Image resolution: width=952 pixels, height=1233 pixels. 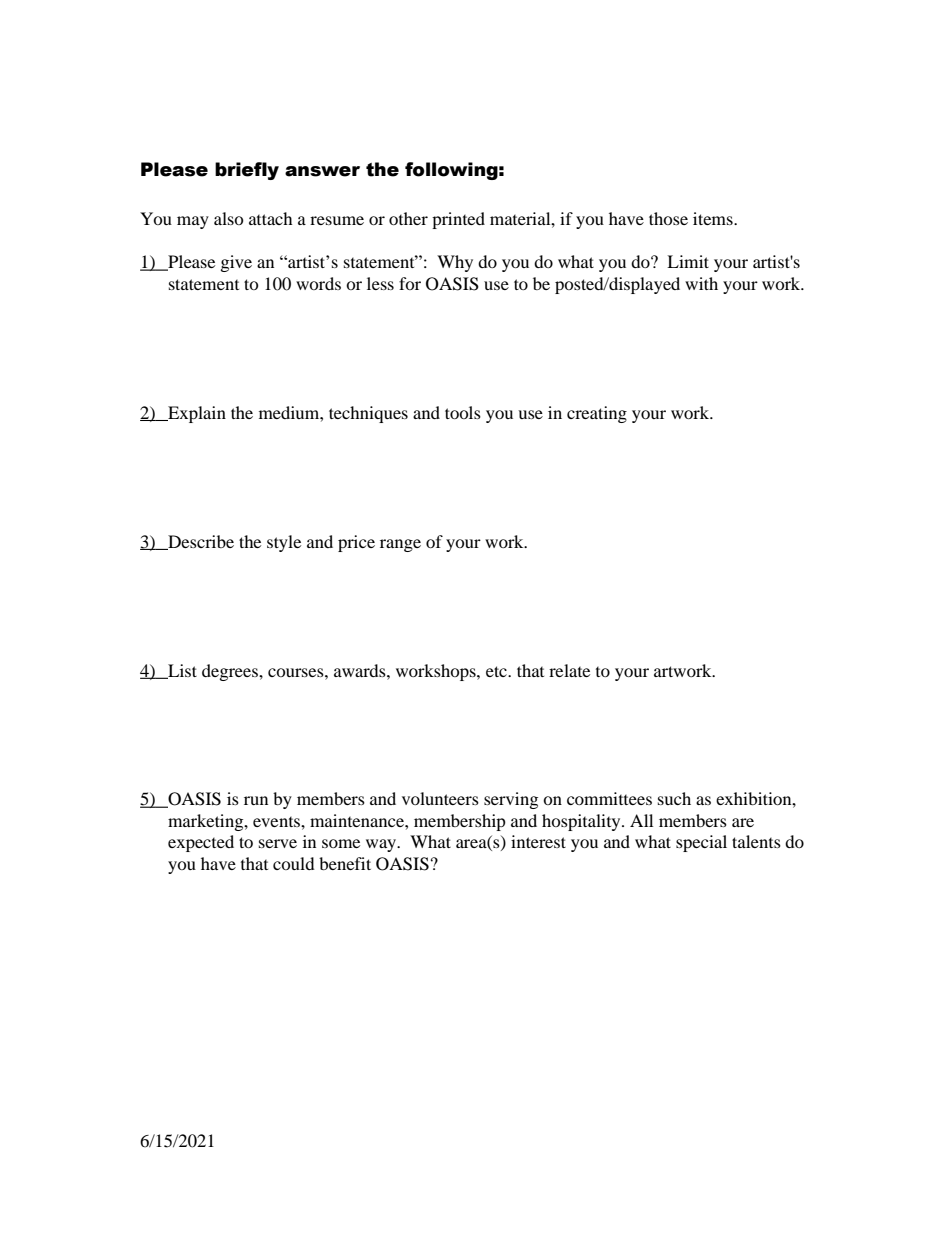 I want to click on special, so click(x=701, y=843).
